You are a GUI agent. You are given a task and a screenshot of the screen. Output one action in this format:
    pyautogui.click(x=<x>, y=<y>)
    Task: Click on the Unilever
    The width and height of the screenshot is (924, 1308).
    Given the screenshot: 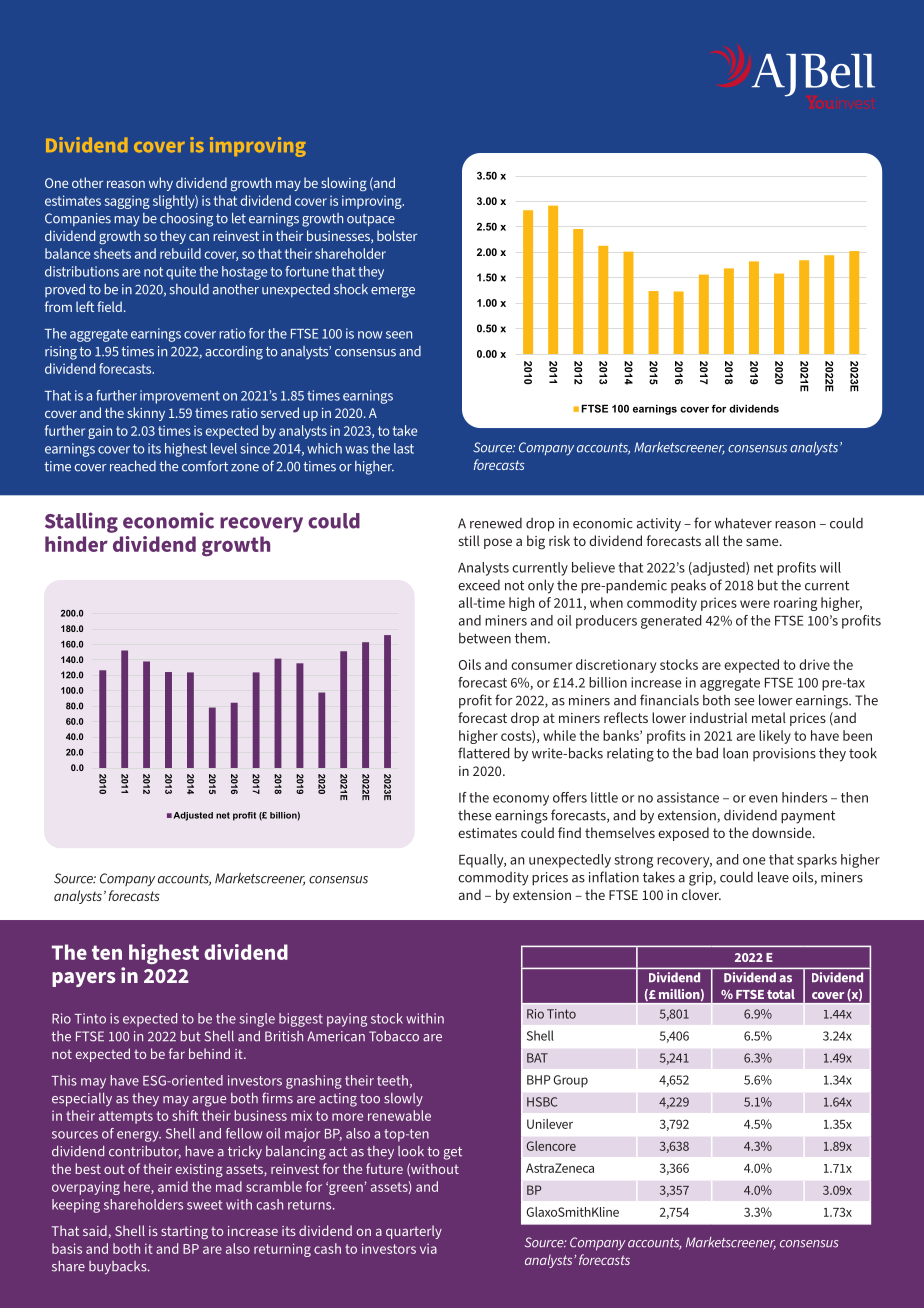 What is the action you would take?
    pyautogui.click(x=550, y=1124)
